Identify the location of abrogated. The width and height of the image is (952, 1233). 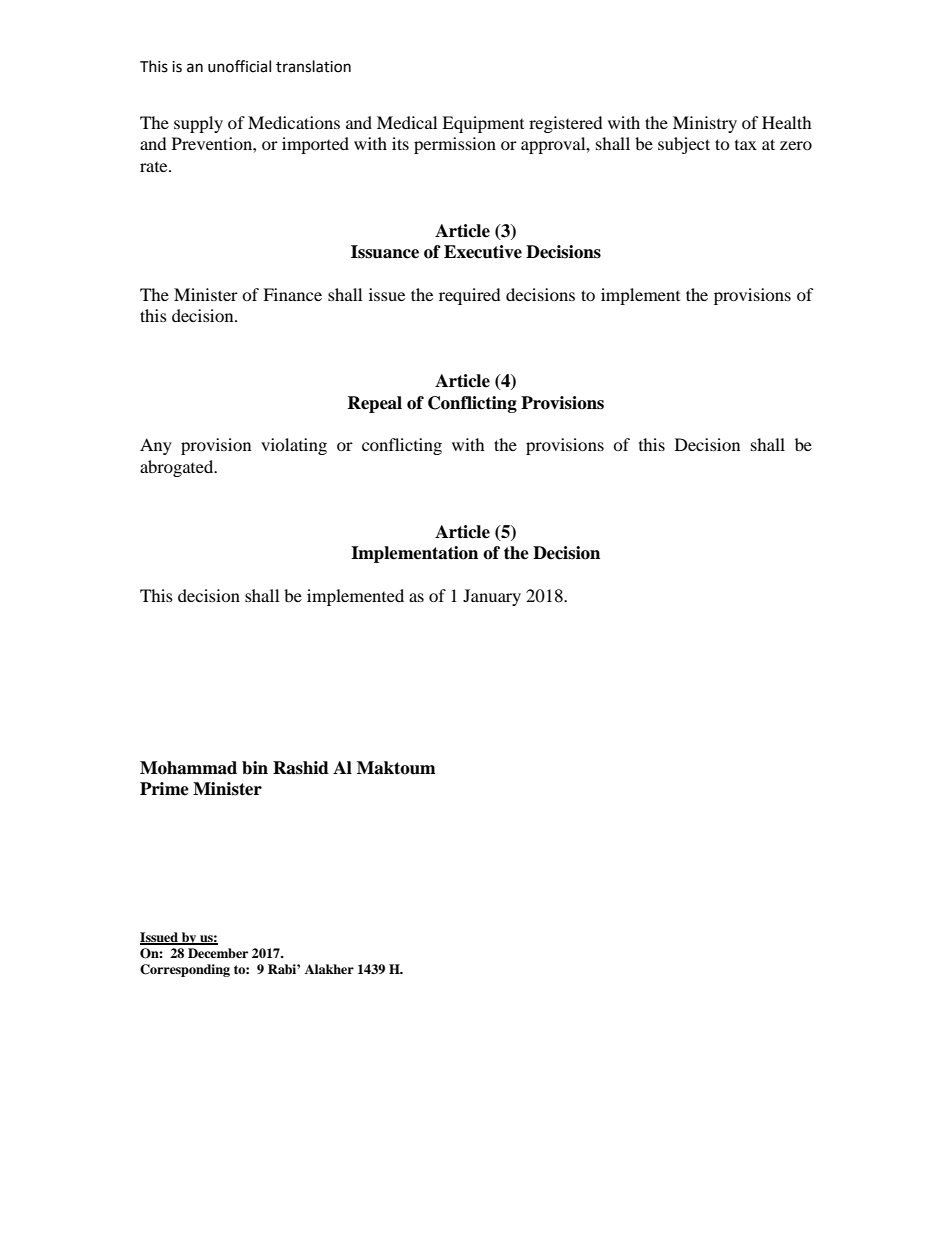
(178, 468).
